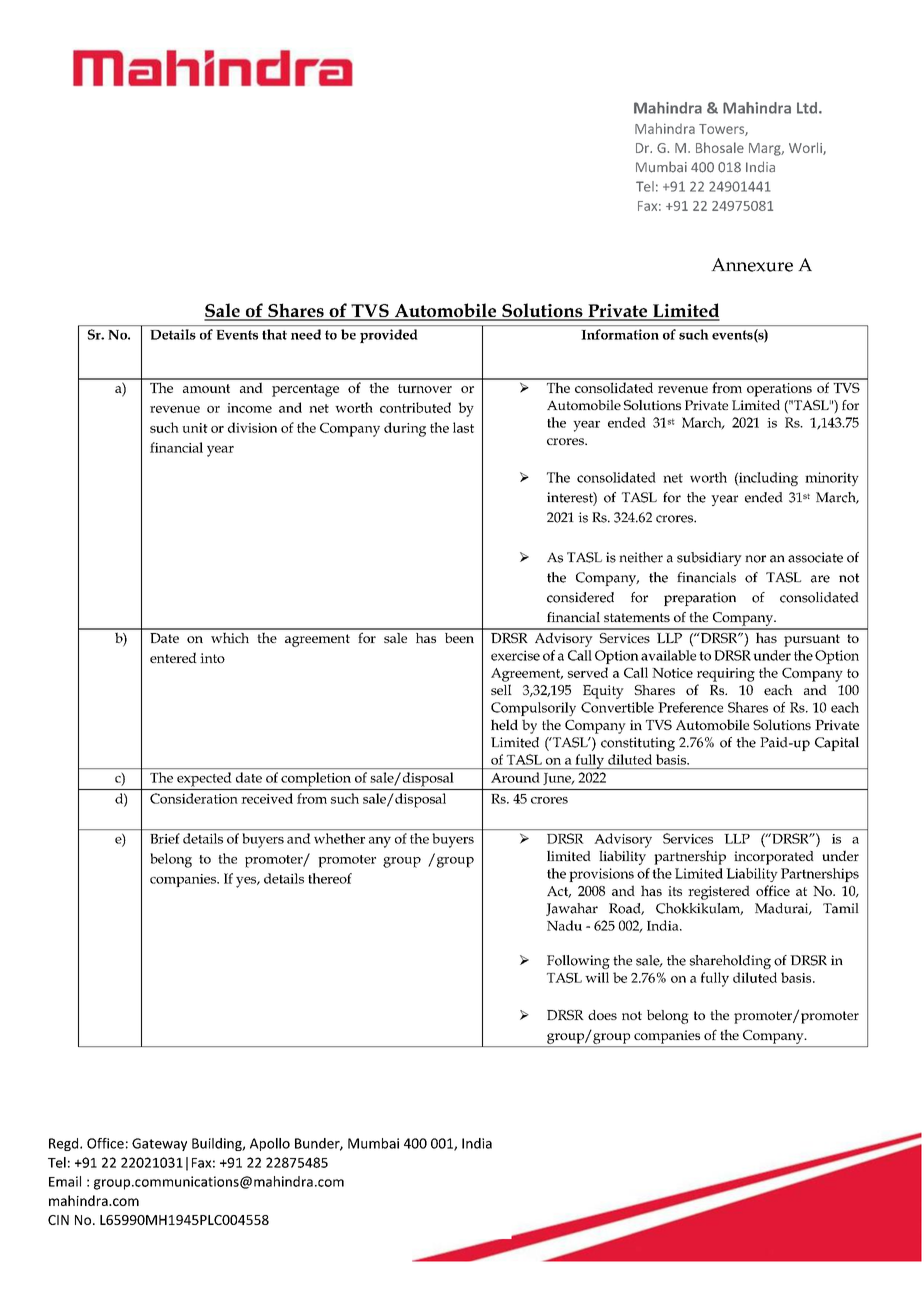 Image resolution: width=924 pixels, height=1308 pixels. I want to click on provided, so click(388, 336).
